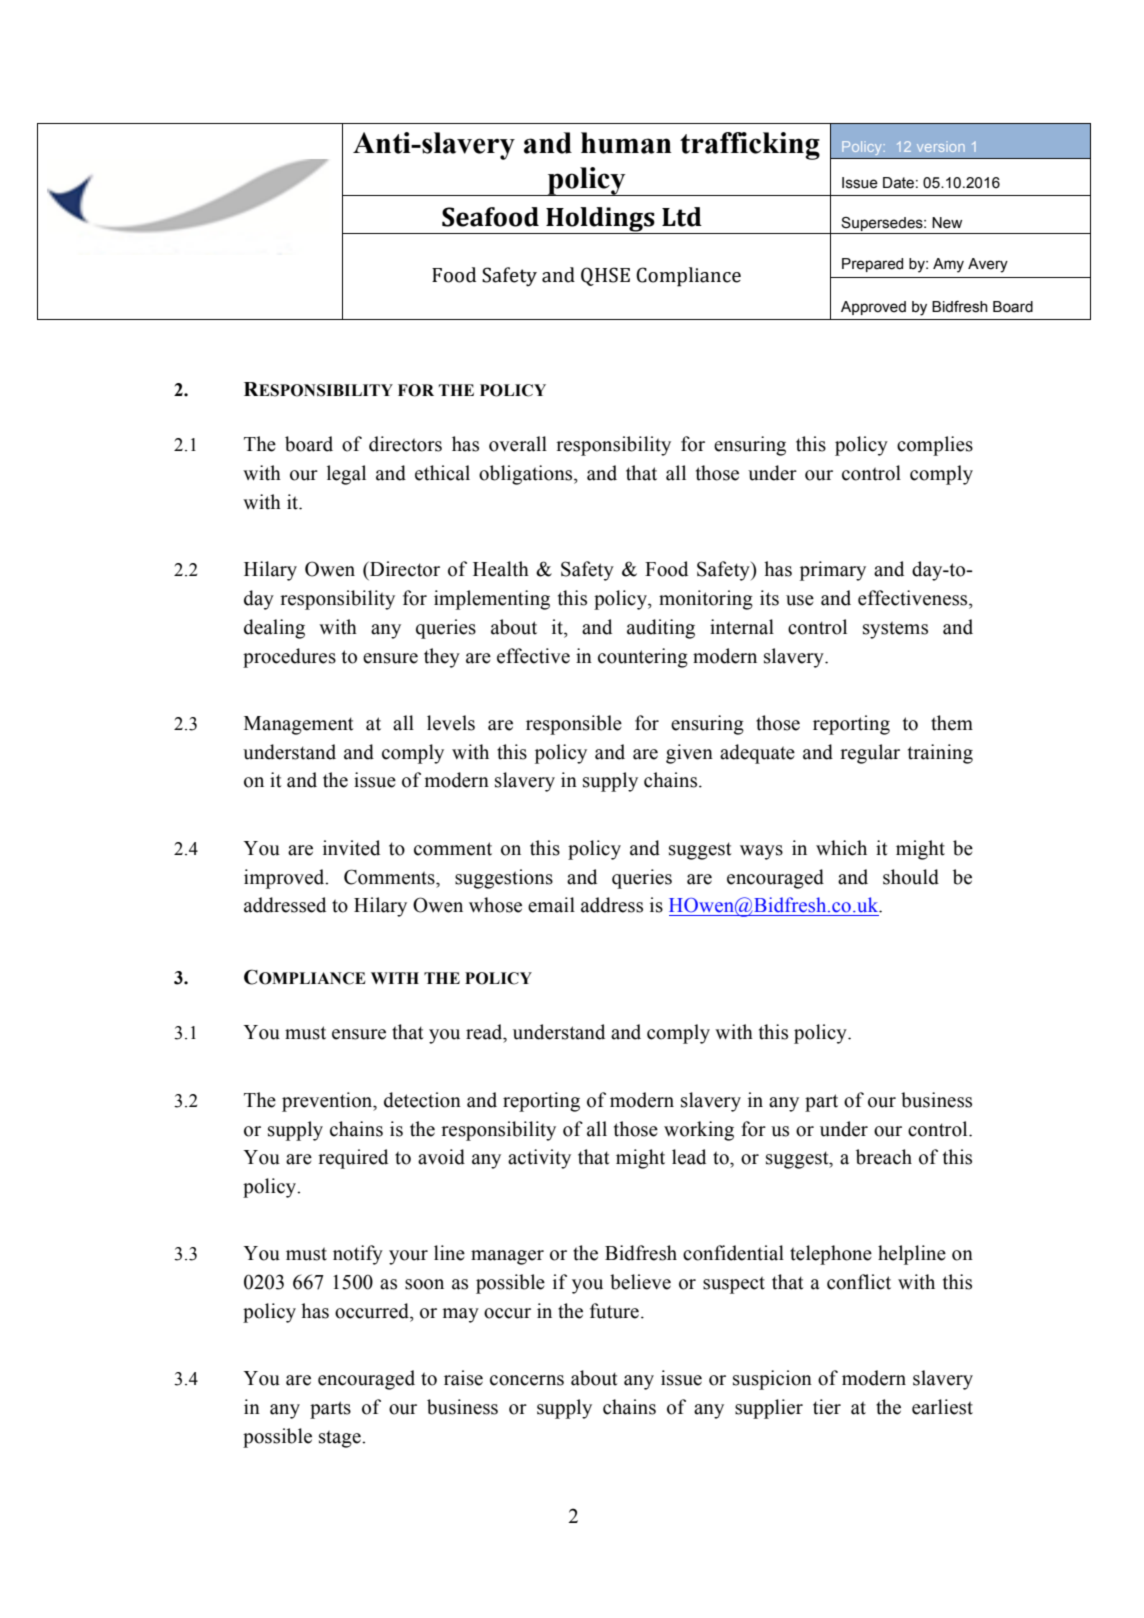 This page has height=1618, width=1144. Describe the element at coordinates (941, 148) in the page. I see `version` at that location.
